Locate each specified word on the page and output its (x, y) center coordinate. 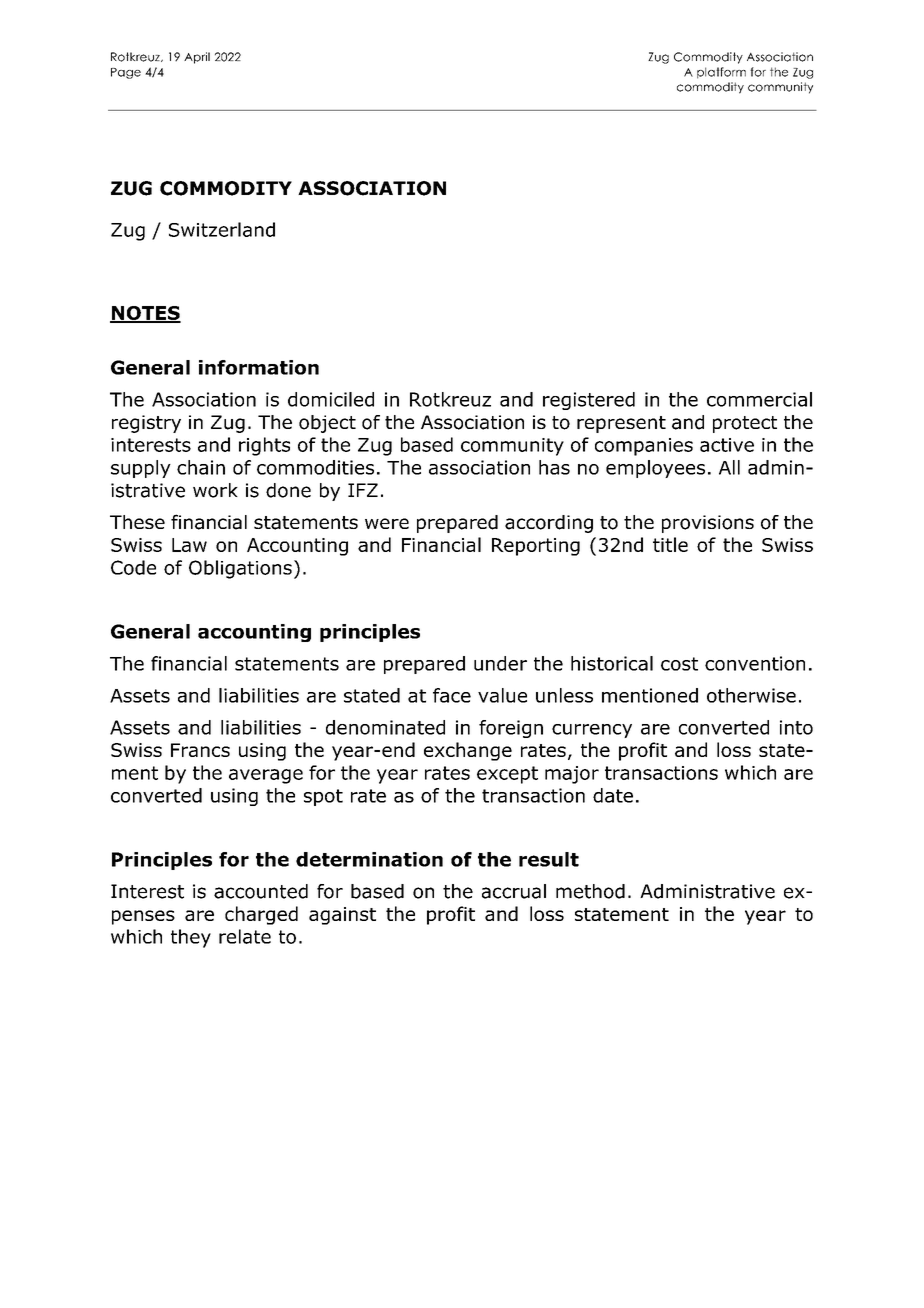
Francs (200, 750)
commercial (759, 399)
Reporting (536, 547)
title (670, 544)
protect (745, 424)
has (554, 467)
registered (589, 401)
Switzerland (222, 229)
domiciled (331, 399)
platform (721, 73)
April (197, 58)
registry (146, 424)
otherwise (751, 695)
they (191, 938)
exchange (468, 751)
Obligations (240, 569)
